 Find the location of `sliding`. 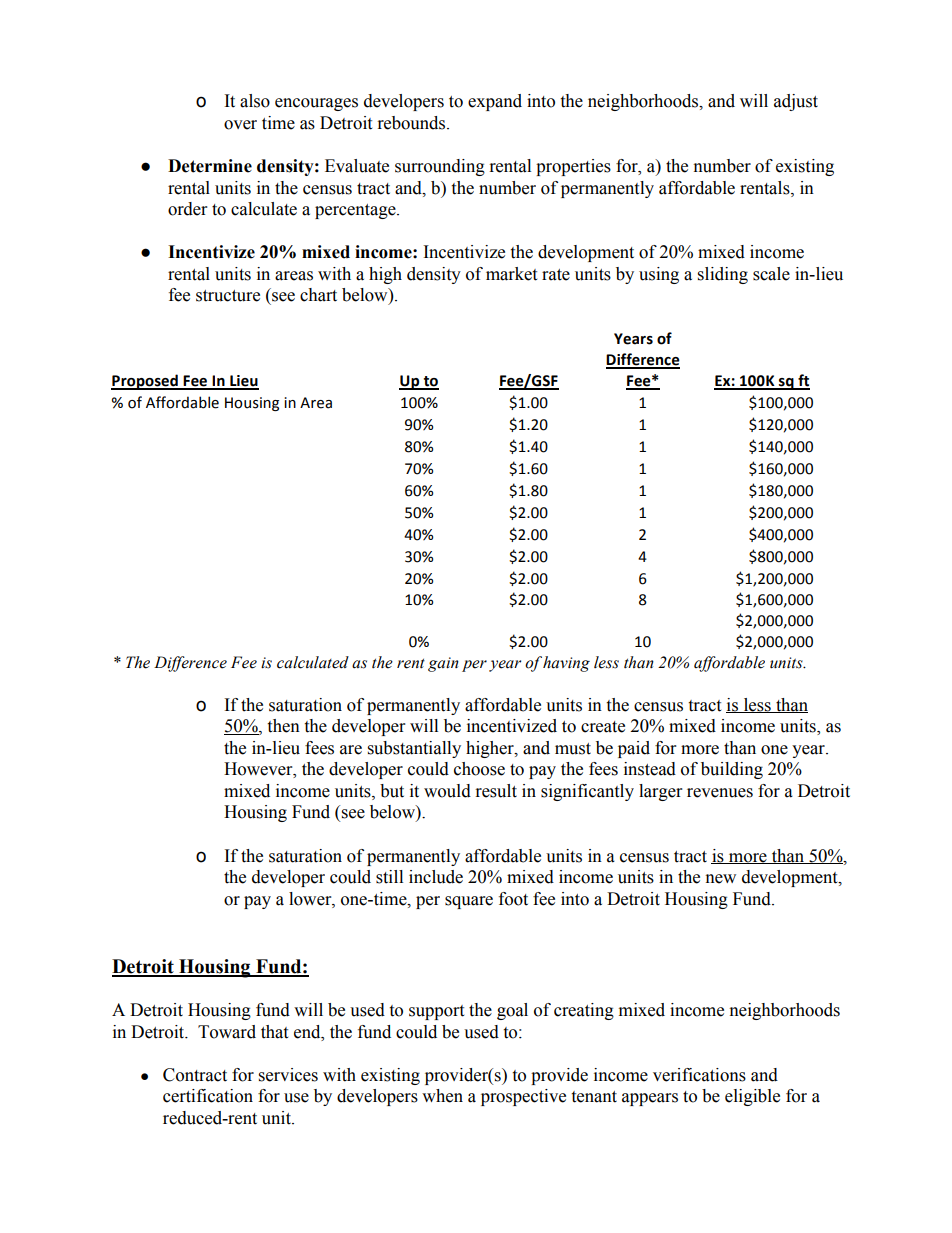

sliding is located at coordinates (723, 275).
